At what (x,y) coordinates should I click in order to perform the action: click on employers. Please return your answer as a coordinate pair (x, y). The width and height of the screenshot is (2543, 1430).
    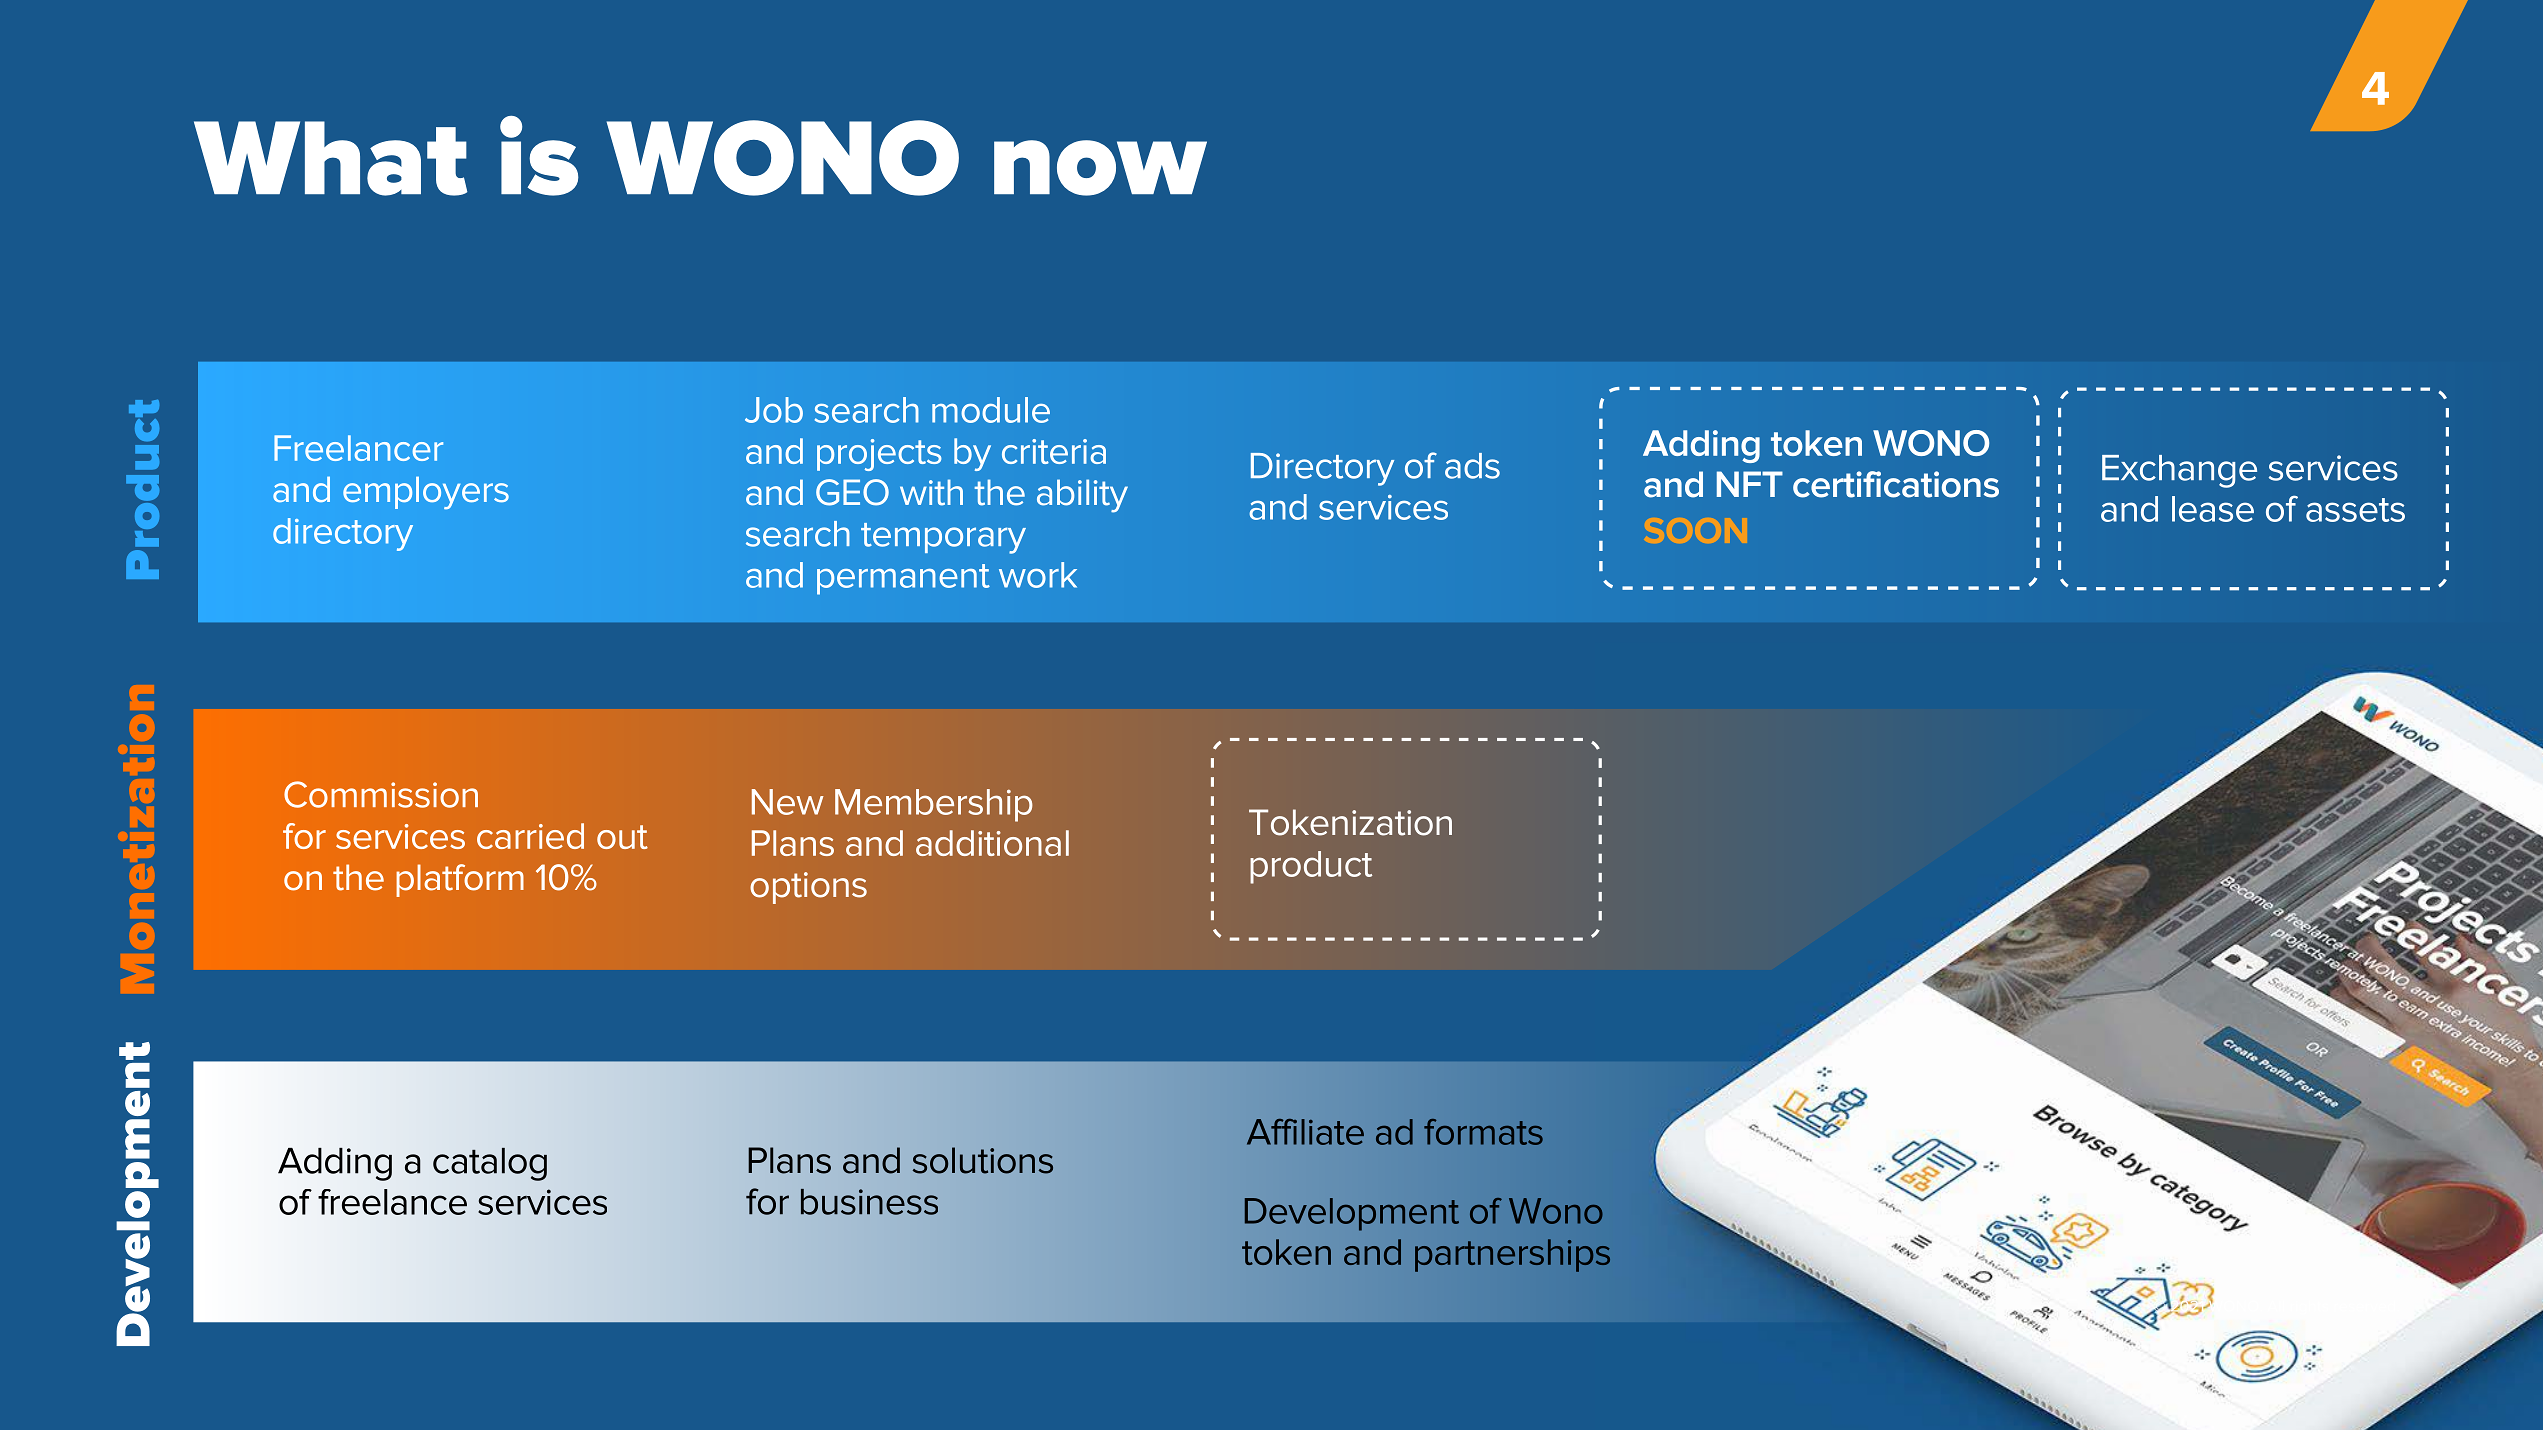
    Looking at the image, I should click on (426, 493).
